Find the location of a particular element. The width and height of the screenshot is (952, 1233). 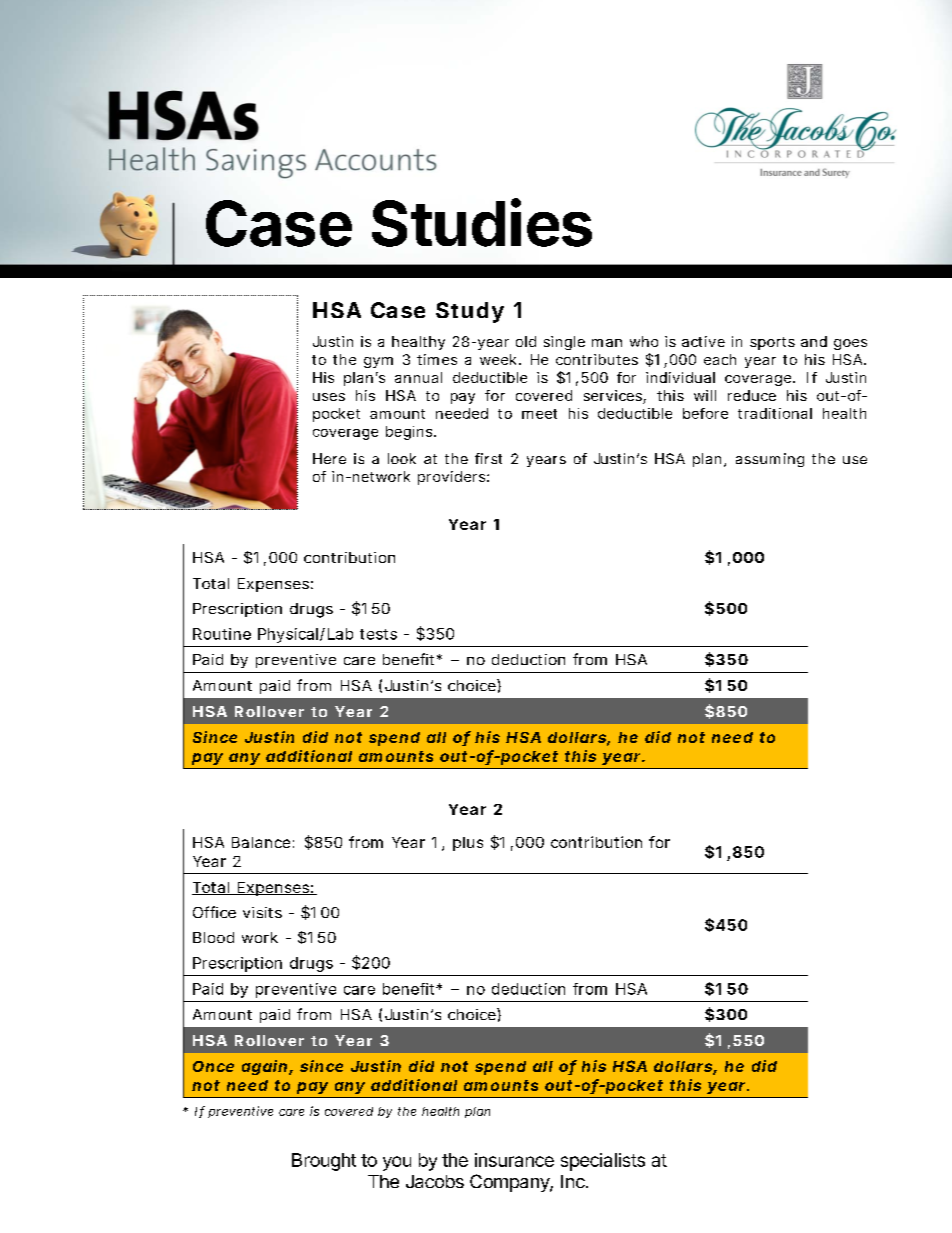

plus is located at coordinates (468, 844).
